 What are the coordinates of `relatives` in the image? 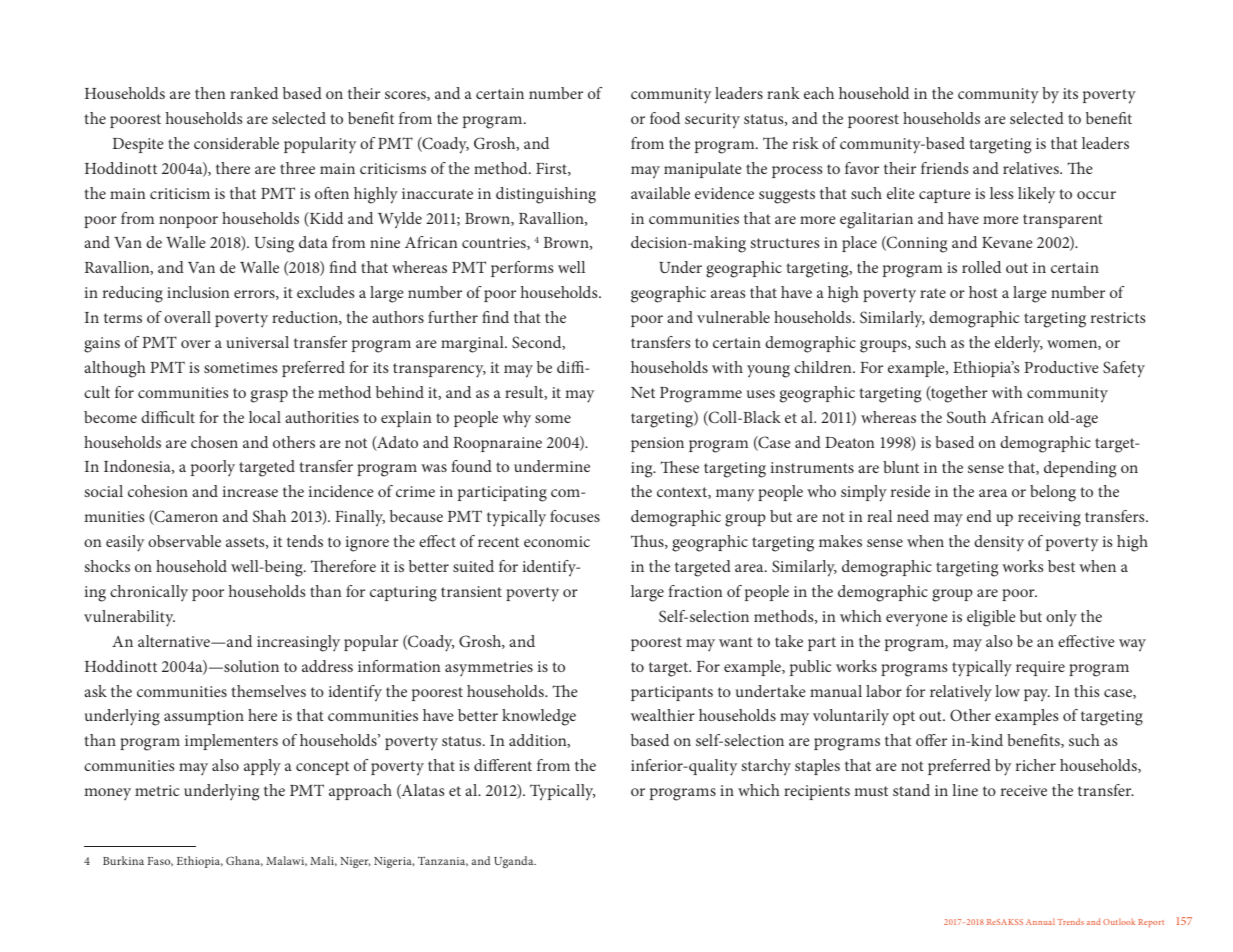 It's located at (1032, 168).
